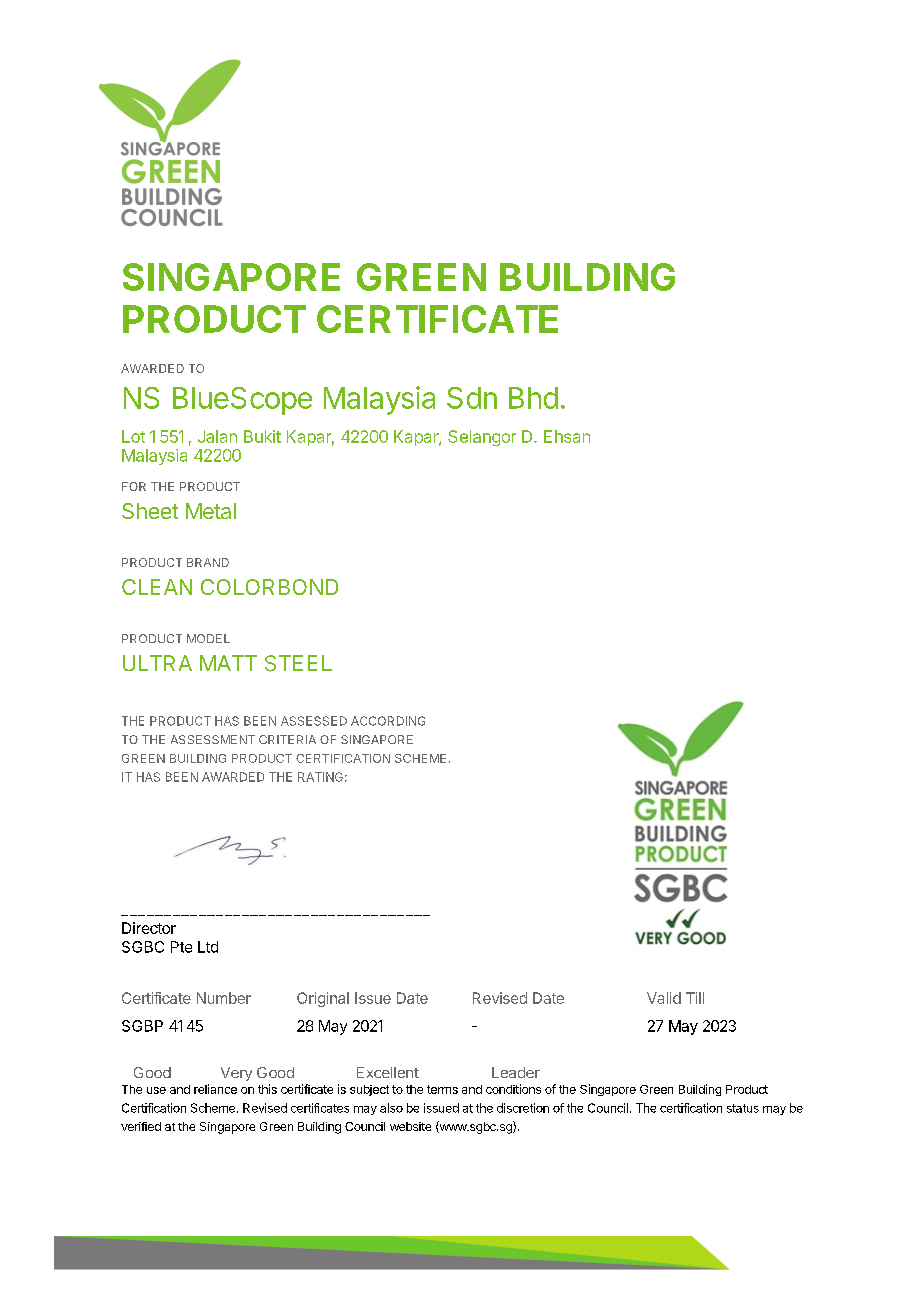  What do you see at coordinates (323, 999) in the image?
I see `Original` at bounding box center [323, 999].
